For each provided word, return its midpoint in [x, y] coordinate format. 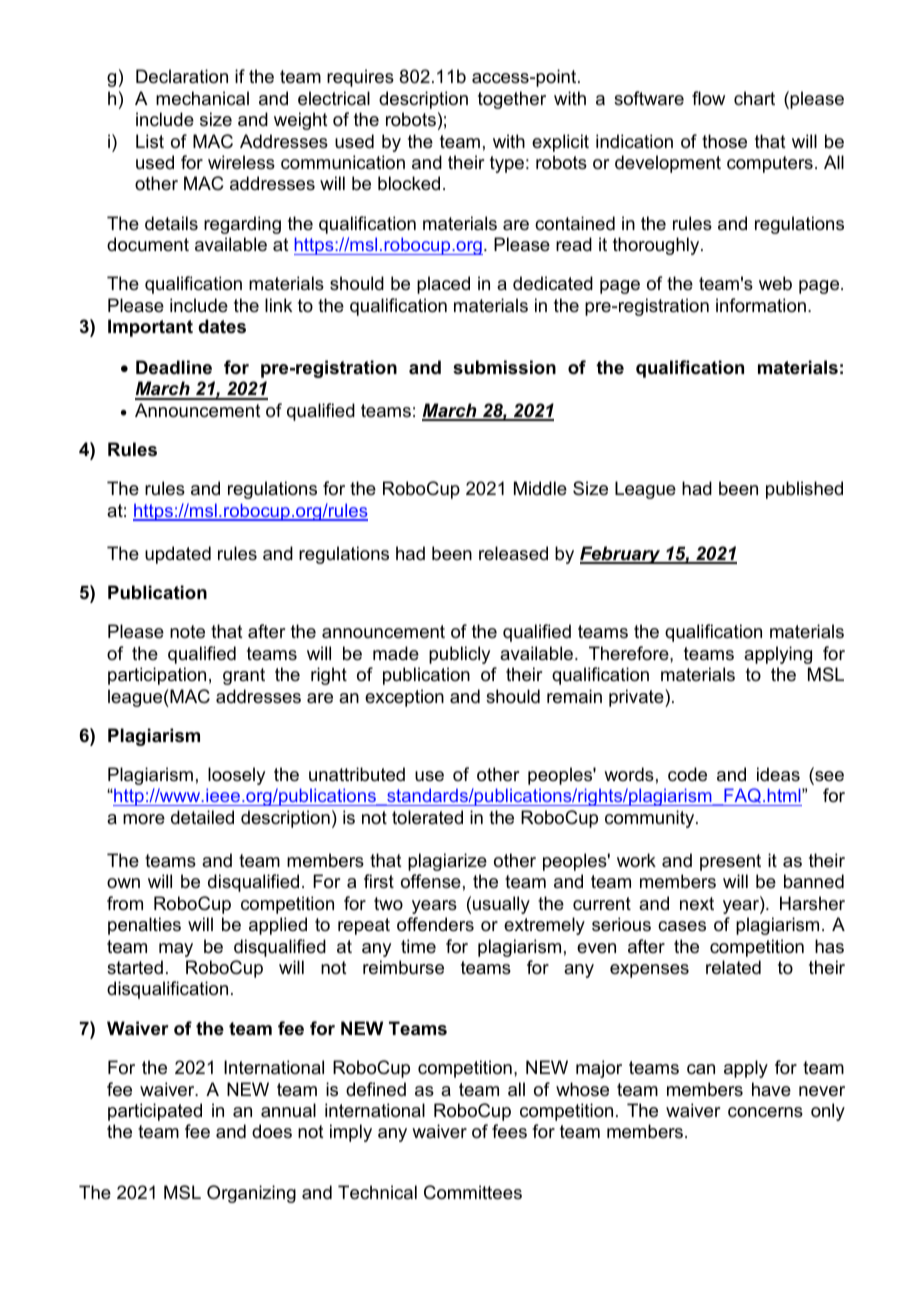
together [512, 100]
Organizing [251, 1194]
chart [754, 98]
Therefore [630, 653]
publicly [459, 655]
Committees [473, 1192]
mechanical [202, 98]
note [187, 632]
